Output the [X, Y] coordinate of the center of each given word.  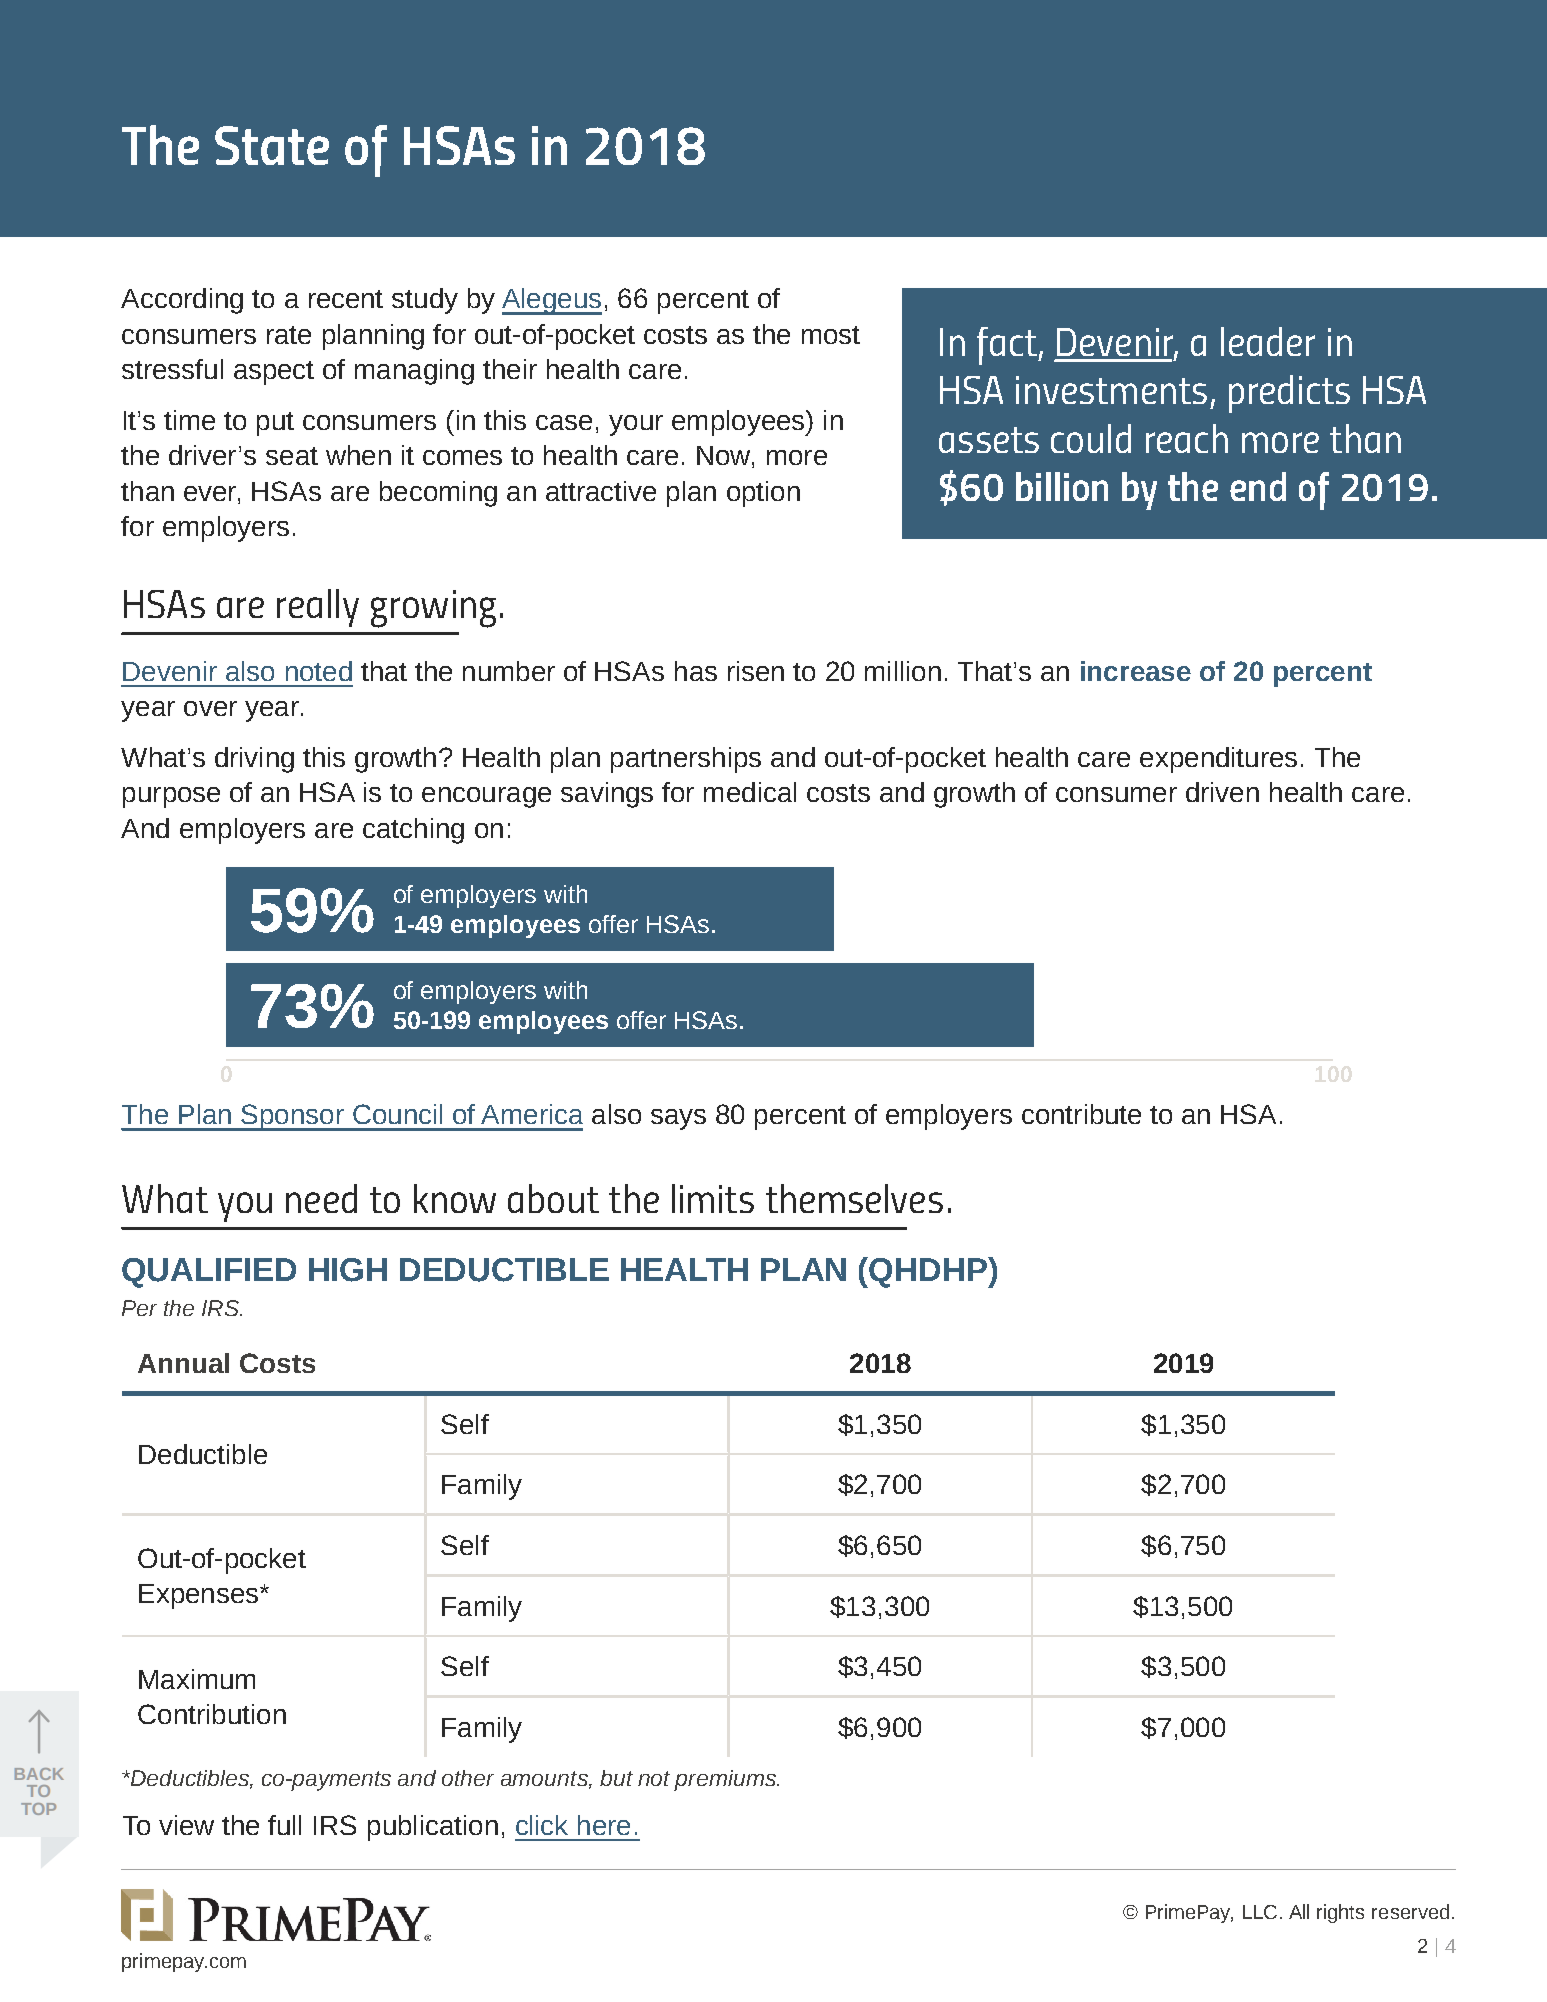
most [831, 335]
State [272, 145]
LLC [1260, 1912]
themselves [854, 1198]
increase [1136, 671]
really [318, 608]
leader [1268, 341]
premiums [726, 1780]
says [678, 1119]
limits [713, 1198]
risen [756, 671]
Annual [183, 1363]
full [284, 1825]
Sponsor [292, 1117]
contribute [1081, 1114]
